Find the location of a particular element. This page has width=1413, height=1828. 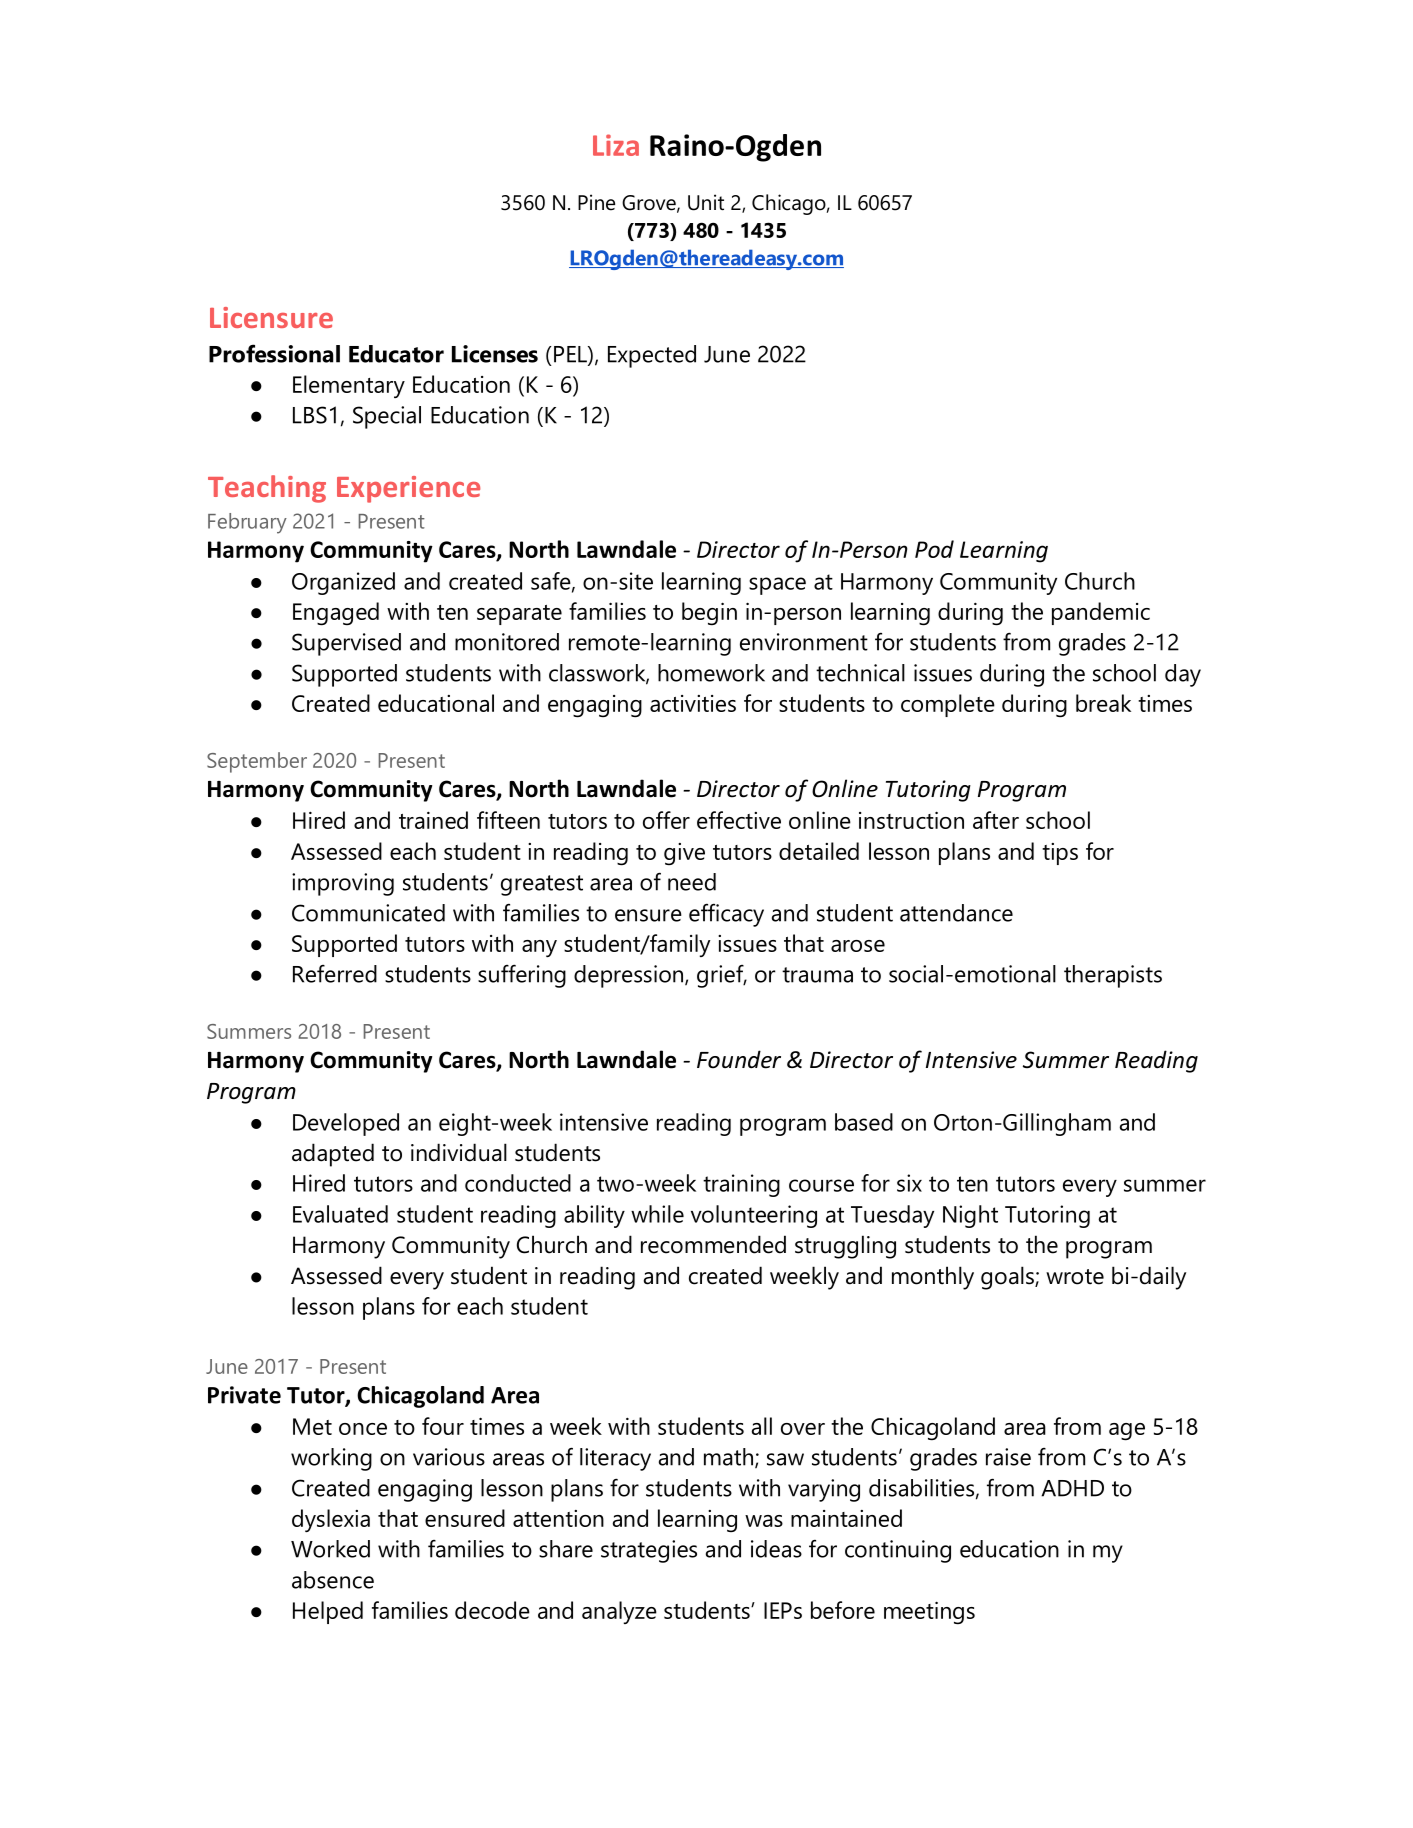

Liza is located at coordinates (616, 145).
